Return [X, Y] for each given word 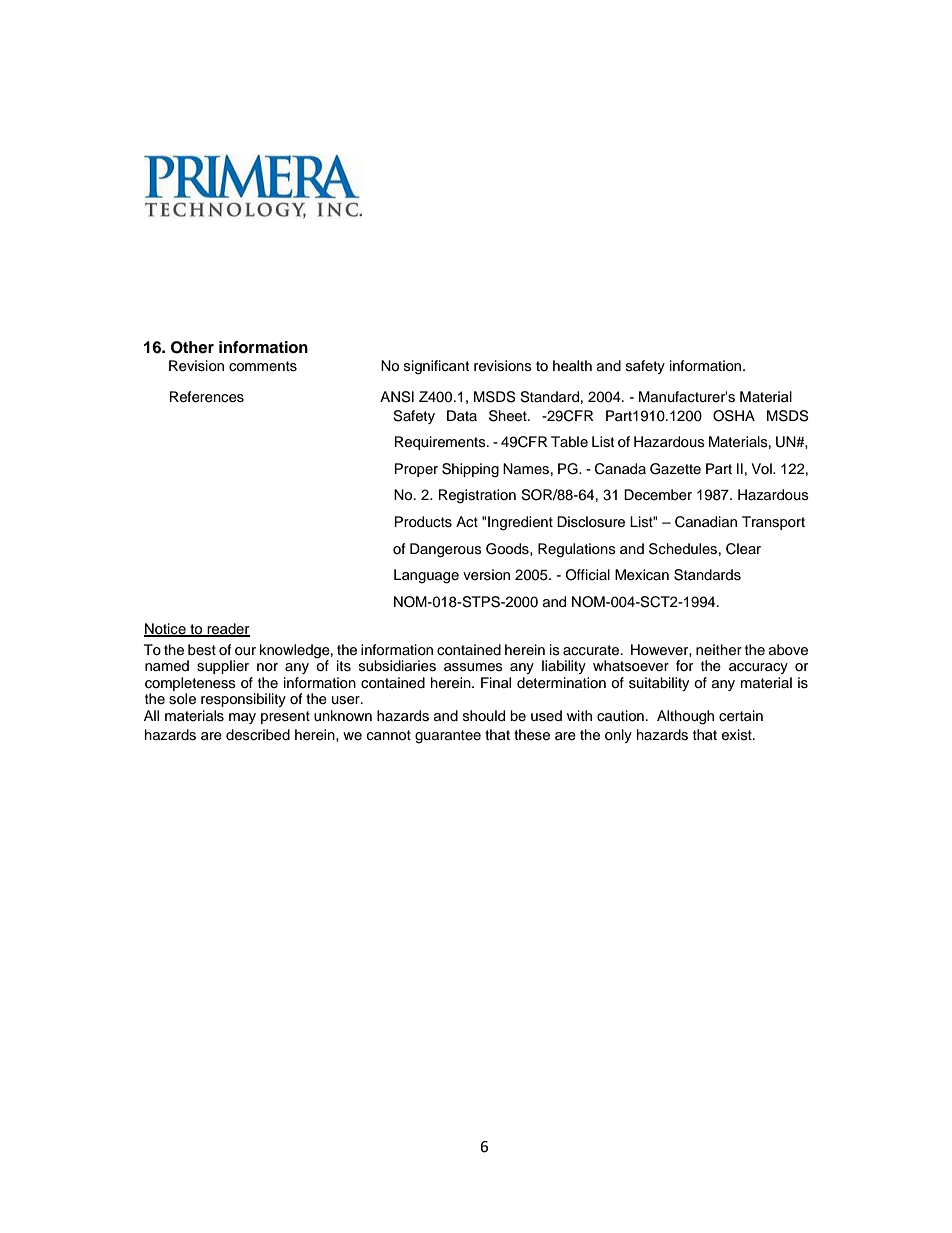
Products [423, 522]
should [484, 716]
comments [263, 366]
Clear [743, 549]
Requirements [441, 443]
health [572, 366]
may [242, 718]
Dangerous [446, 550]
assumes [473, 667]
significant [436, 367]
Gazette [675, 469]
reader [227, 629]
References [207, 397]
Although [685, 717]
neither [719, 650]
